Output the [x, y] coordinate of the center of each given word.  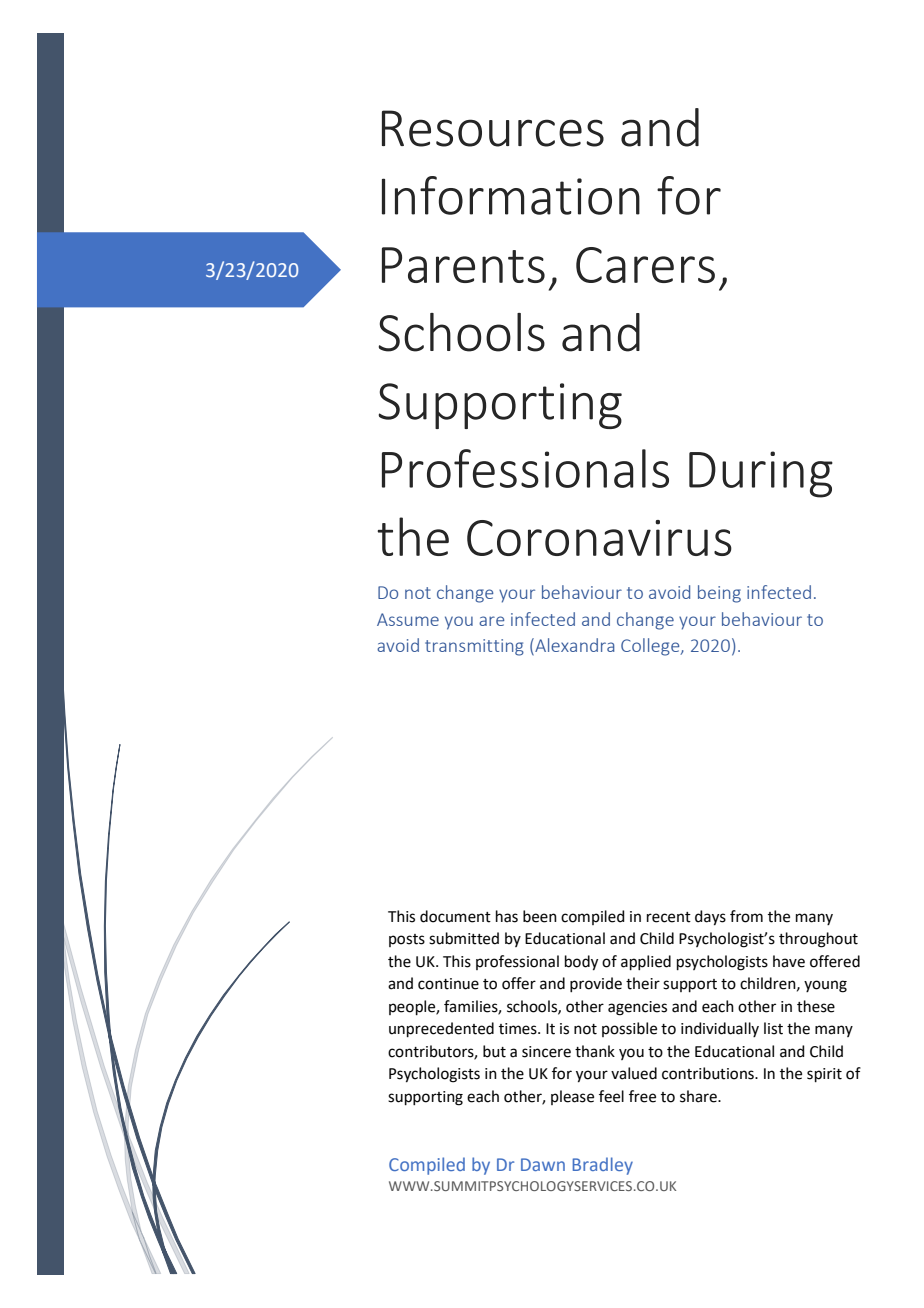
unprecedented [441, 1029]
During [761, 474]
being [719, 594]
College [651, 647]
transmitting [474, 647]
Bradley [603, 1166]
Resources [493, 128]
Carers [645, 265]
